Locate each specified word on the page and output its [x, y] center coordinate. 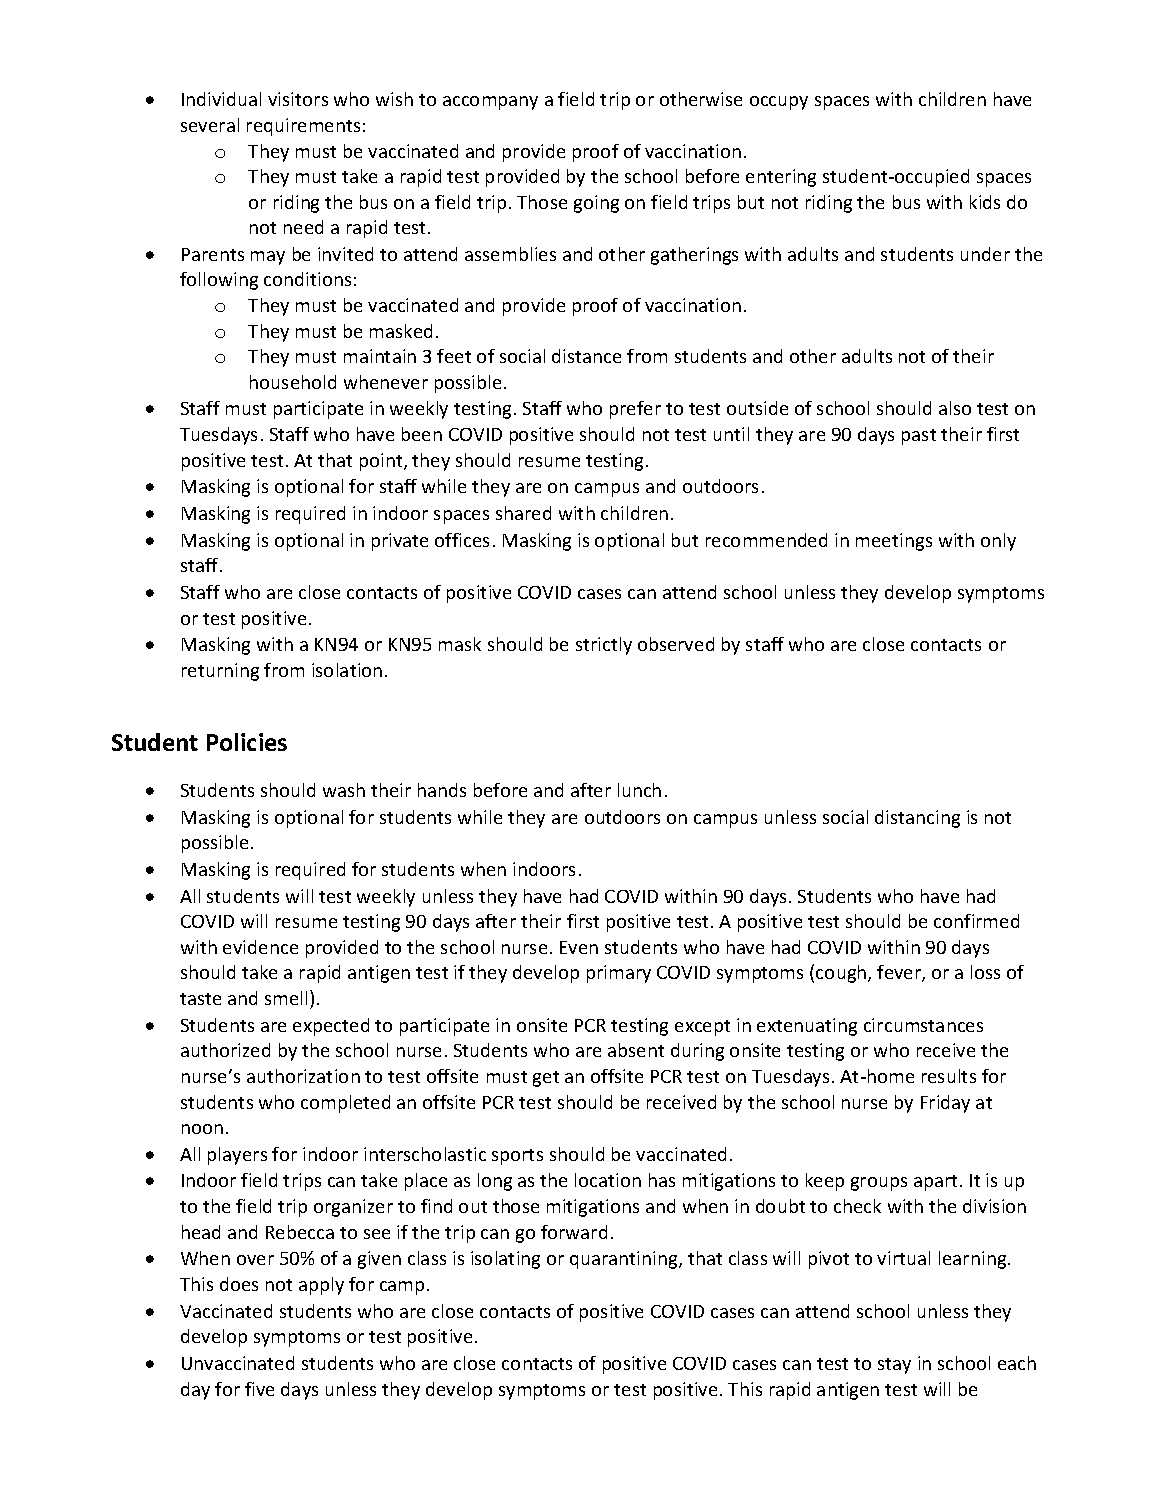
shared [523, 513]
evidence [260, 947]
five [259, 1389]
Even [579, 947]
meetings [894, 542]
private [400, 542]
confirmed [976, 921]
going [596, 204]
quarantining [625, 1260]
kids [985, 202]
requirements [303, 127]
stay [894, 1366]
